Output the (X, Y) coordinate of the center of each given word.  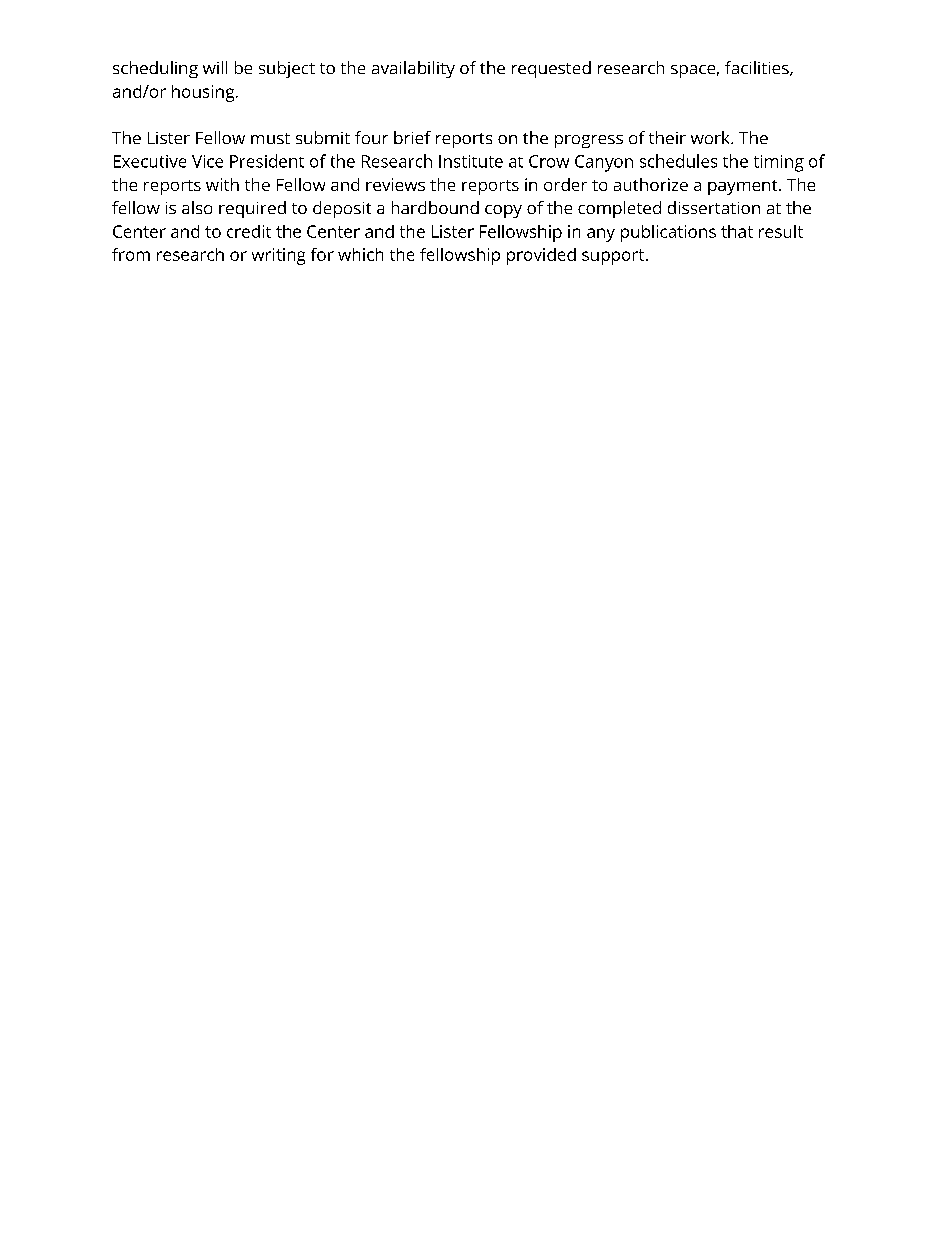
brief (412, 137)
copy (503, 211)
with (222, 184)
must (270, 138)
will (215, 67)
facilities (758, 68)
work (711, 137)
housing (204, 93)
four (371, 137)
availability (413, 69)
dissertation (714, 207)
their (667, 137)
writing (278, 256)
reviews (395, 184)
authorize (651, 184)
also (197, 207)
